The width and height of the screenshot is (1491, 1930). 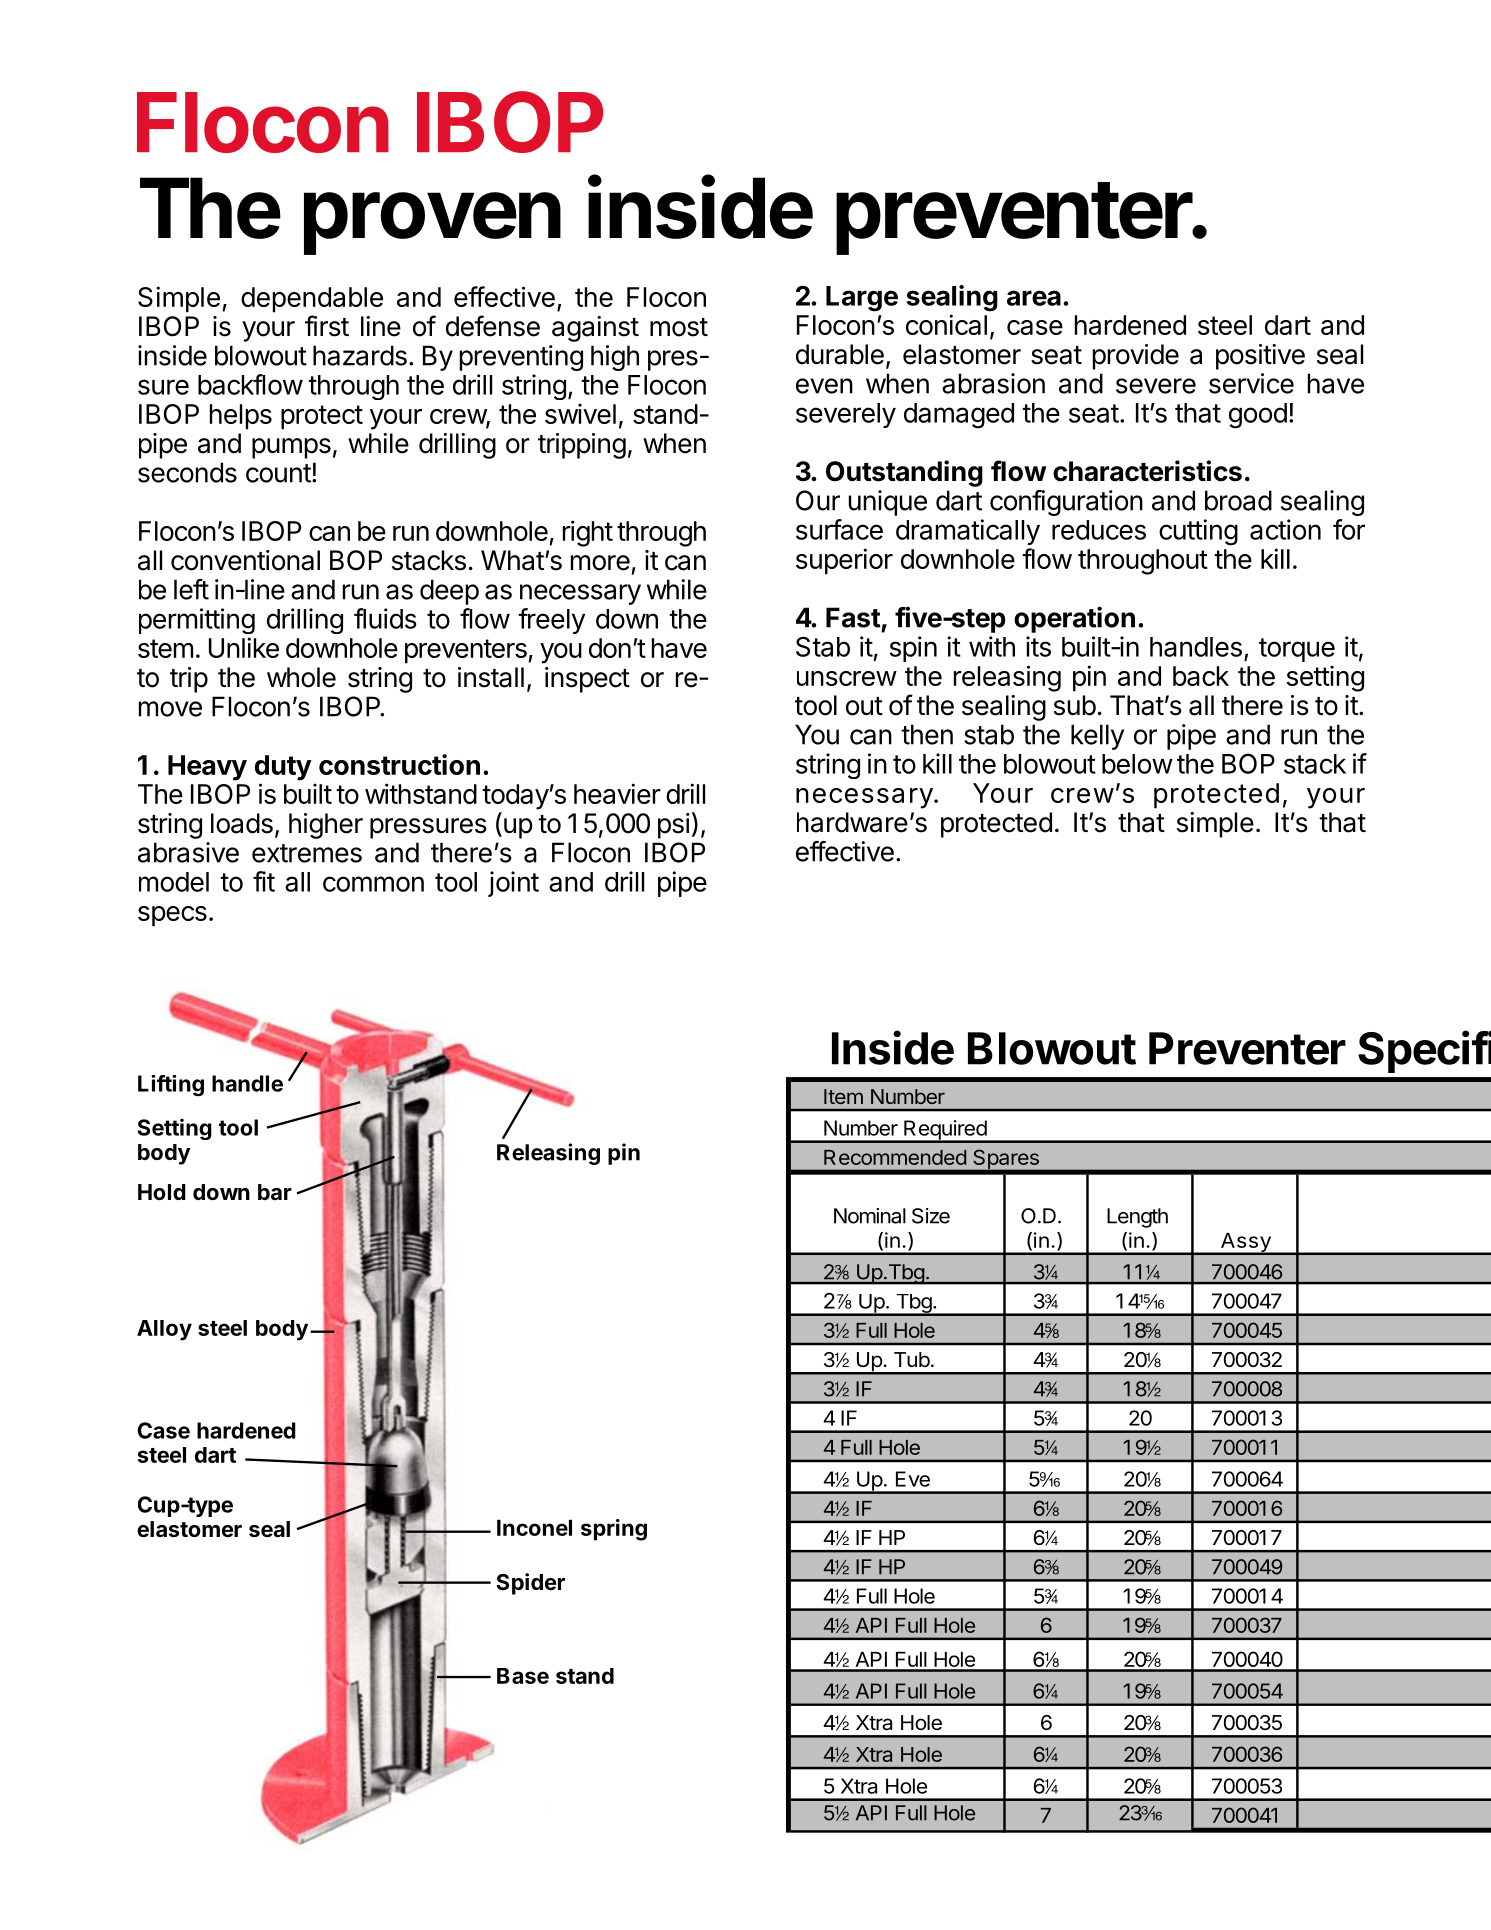 I want to click on spring, so click(x=614, y=1530).
